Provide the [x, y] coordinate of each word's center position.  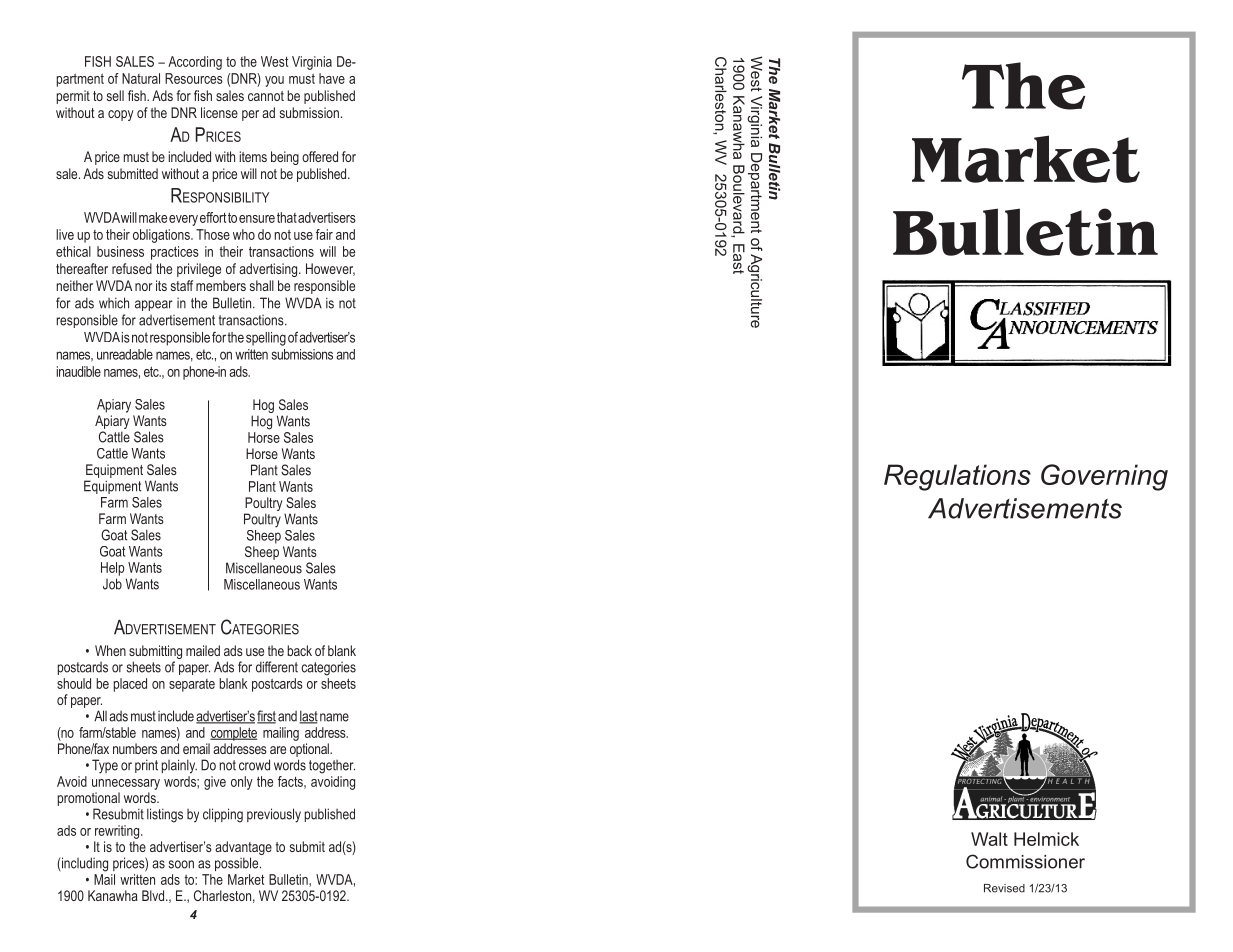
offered [320, 156]
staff [182, 285]
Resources [194, 78]
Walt [989, 839]
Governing [1104, 477]
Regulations [957, 477]
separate [192, 685]
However [330, 269]
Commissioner [1025, 861]
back [299, 650]
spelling [266, 339]
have [332, 78]
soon [181, 864]
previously [274, 815]
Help [112, 569]
